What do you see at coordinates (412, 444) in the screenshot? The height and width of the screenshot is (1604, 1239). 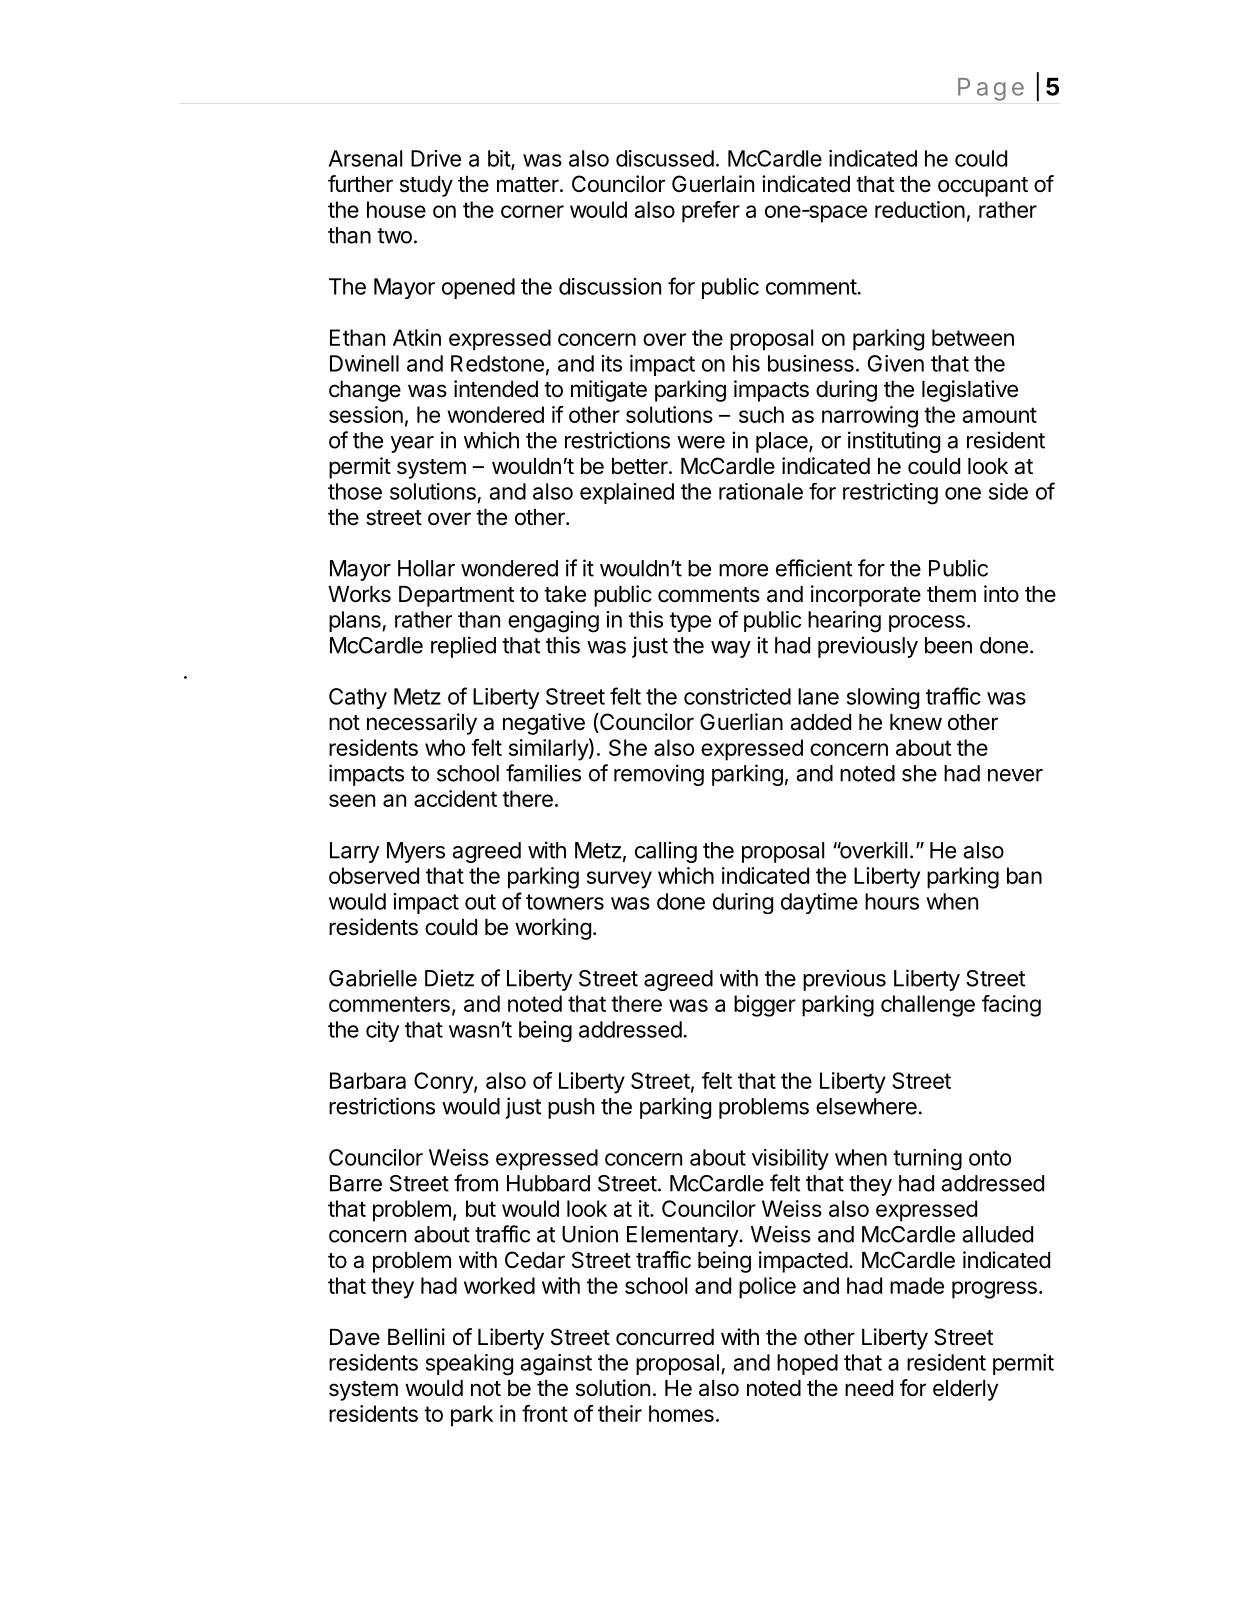 I see `year` at bounding box center [412, 444].
